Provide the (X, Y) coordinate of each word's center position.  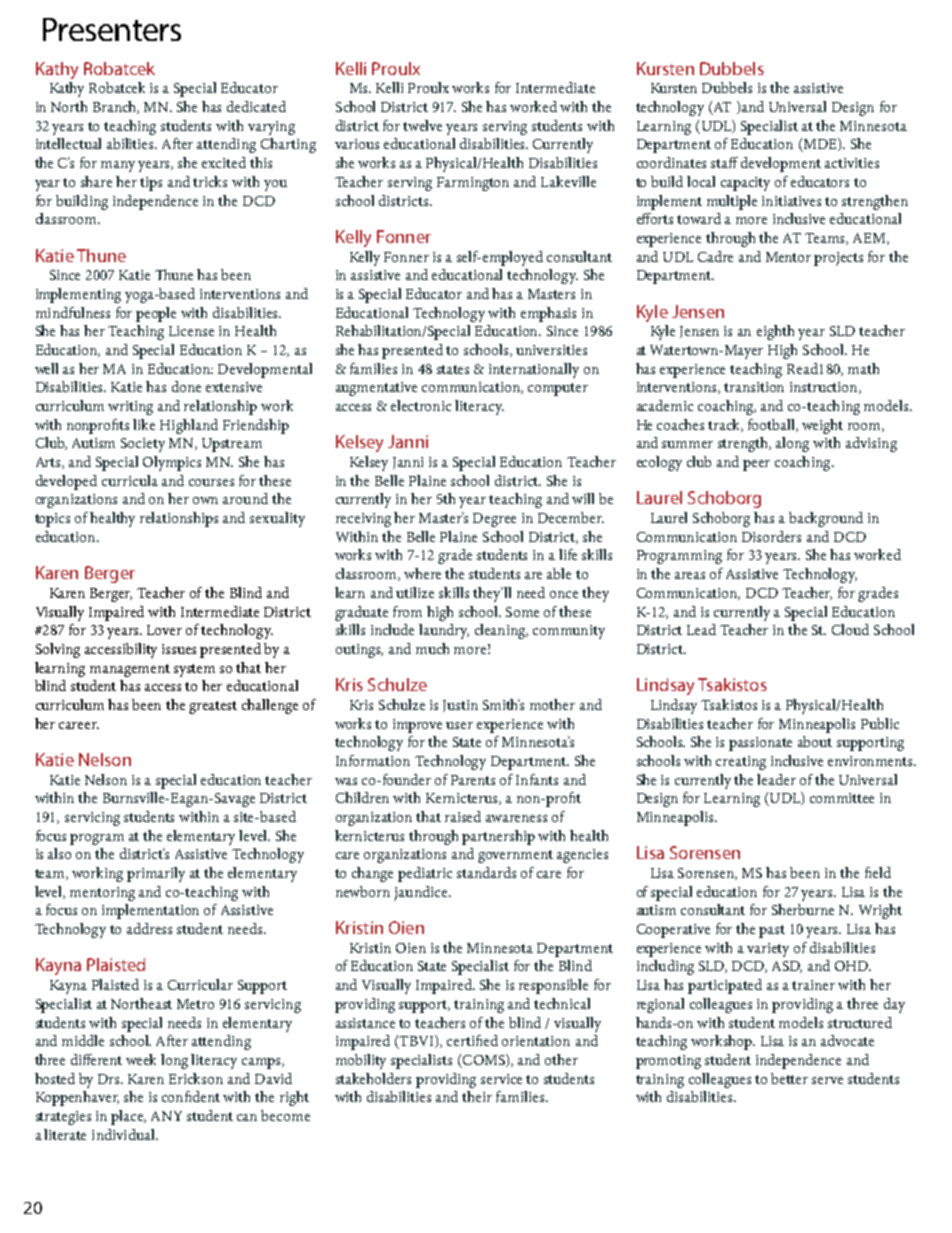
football (773, 425)
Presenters (112, 29)
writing (130, 408)
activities (852, 163)
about (815, 741)
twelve (422, 125)
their (477, 1096)
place (128, 1117)
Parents (473, 780)
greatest (213, 707)
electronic (421, 405)
